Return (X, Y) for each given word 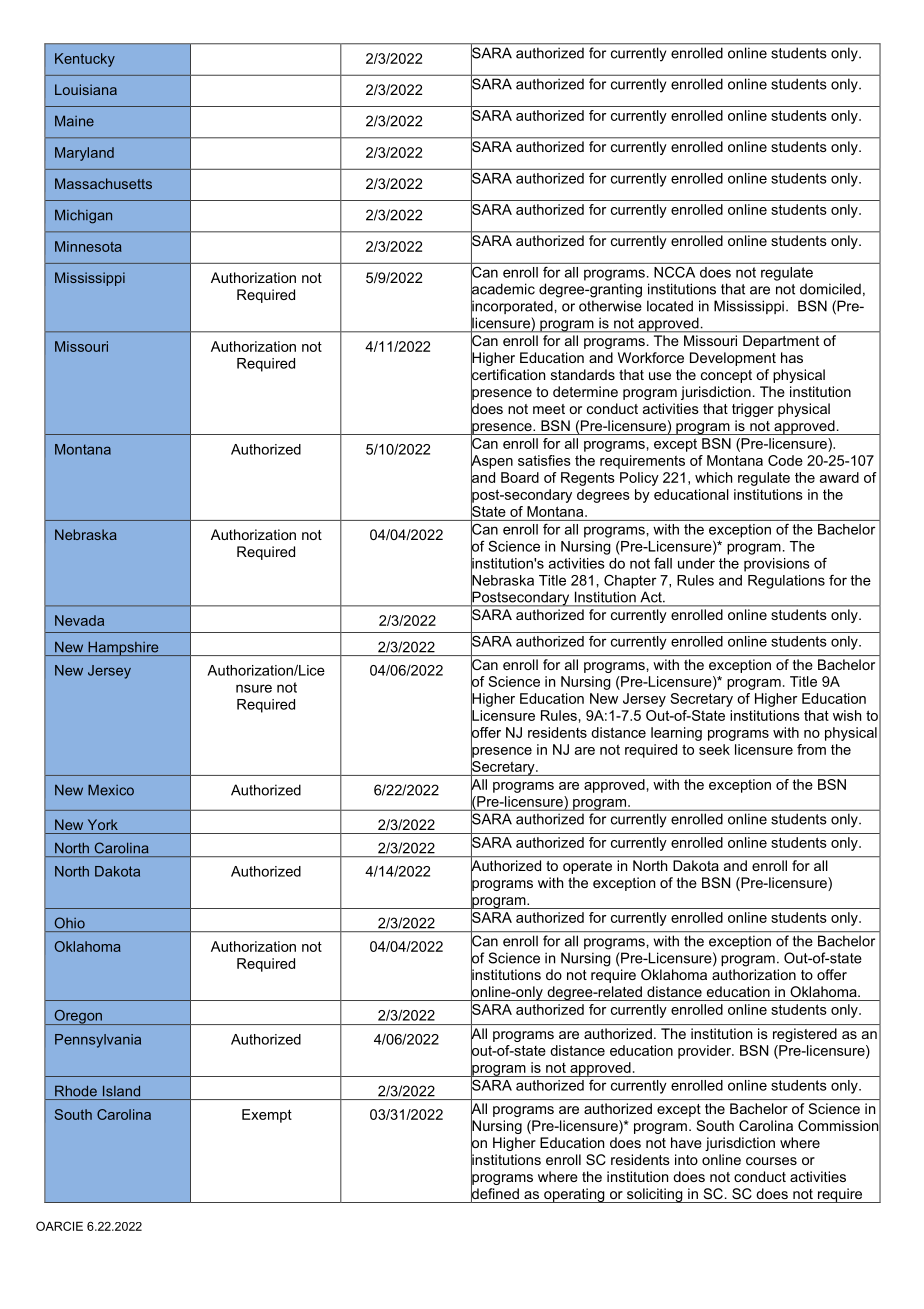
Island (121, 1091)
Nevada (79, 620)
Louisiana (86, 89)
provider (705, 1052)
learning (676, 734)
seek (714, 749)
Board (520, 477)
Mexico (111, 790)
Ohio (70, 923)
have (686, 1142)
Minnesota (88, 246)
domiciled (830, 289)
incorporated (512, 307)
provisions (777, 565)
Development (733, 359)
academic (503, 289)
